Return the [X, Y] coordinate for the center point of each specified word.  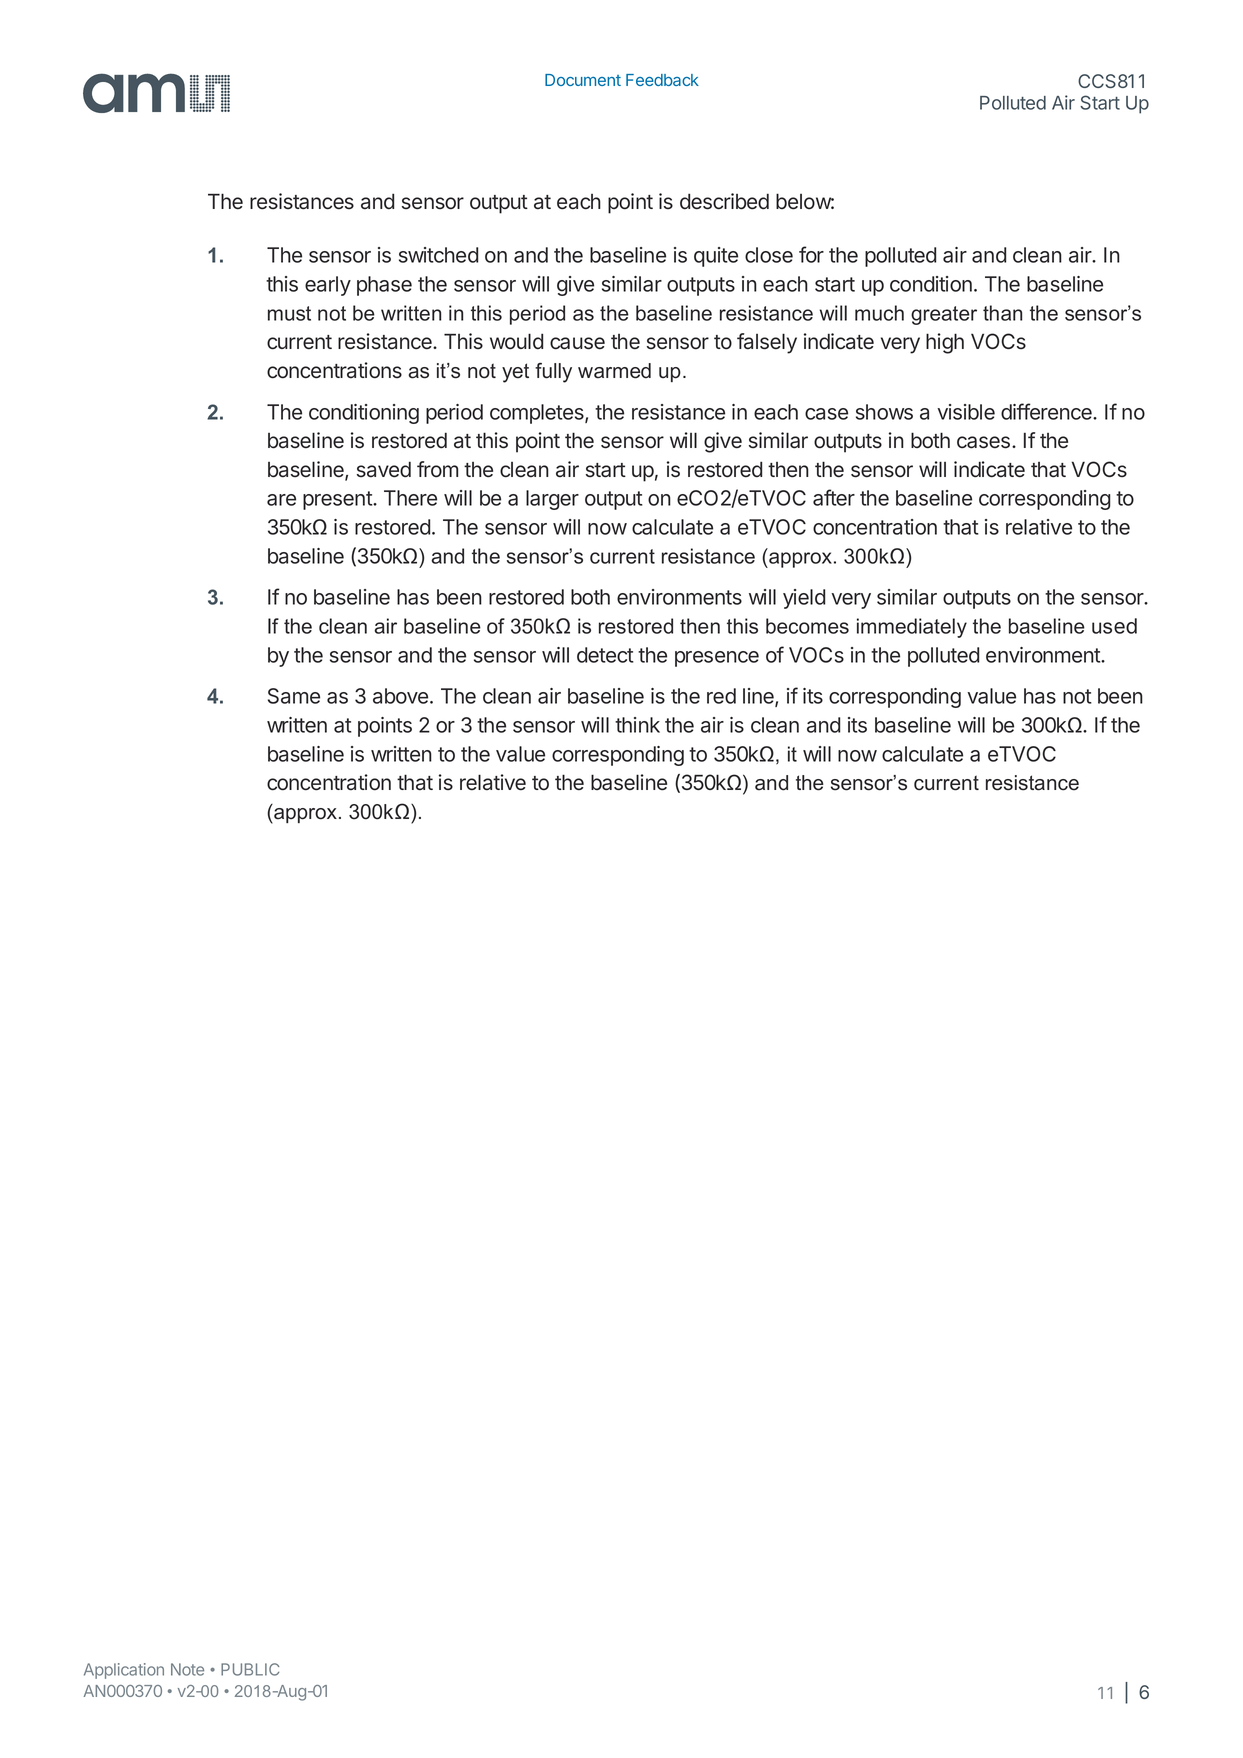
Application [124, 1671]
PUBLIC [250, 1669]
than [1002, 313]
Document [583, 80]
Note [187, 1669]
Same [294, 696]
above [402, 696]
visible [966, 412]
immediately [912, 628]
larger [552, 500]
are [281, 500]
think [637, 725]
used [1114, 626]
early [328, 286]
